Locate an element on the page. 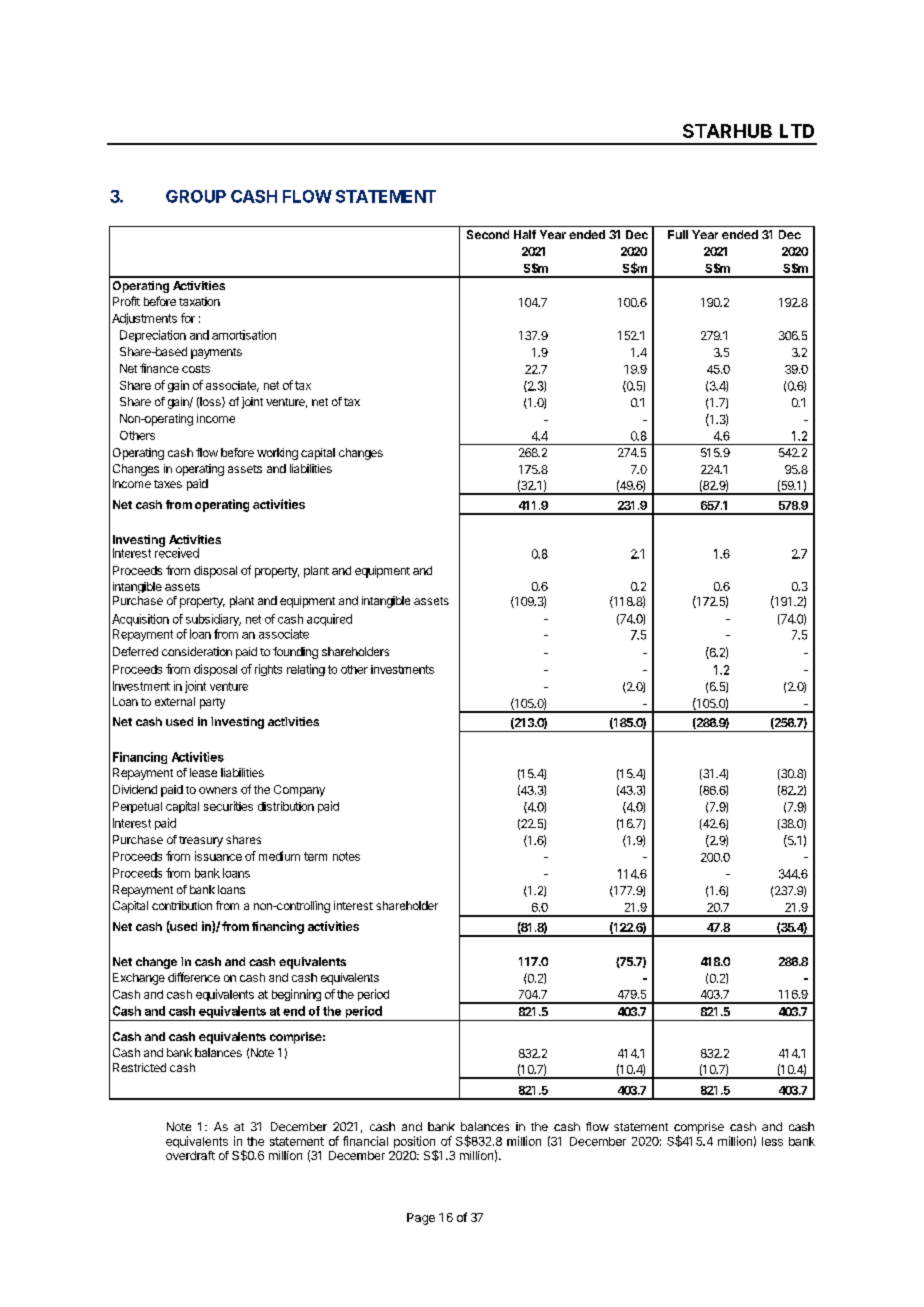 This image has width=924, height=1307. GROUP is located at coordinates (196, 196).
